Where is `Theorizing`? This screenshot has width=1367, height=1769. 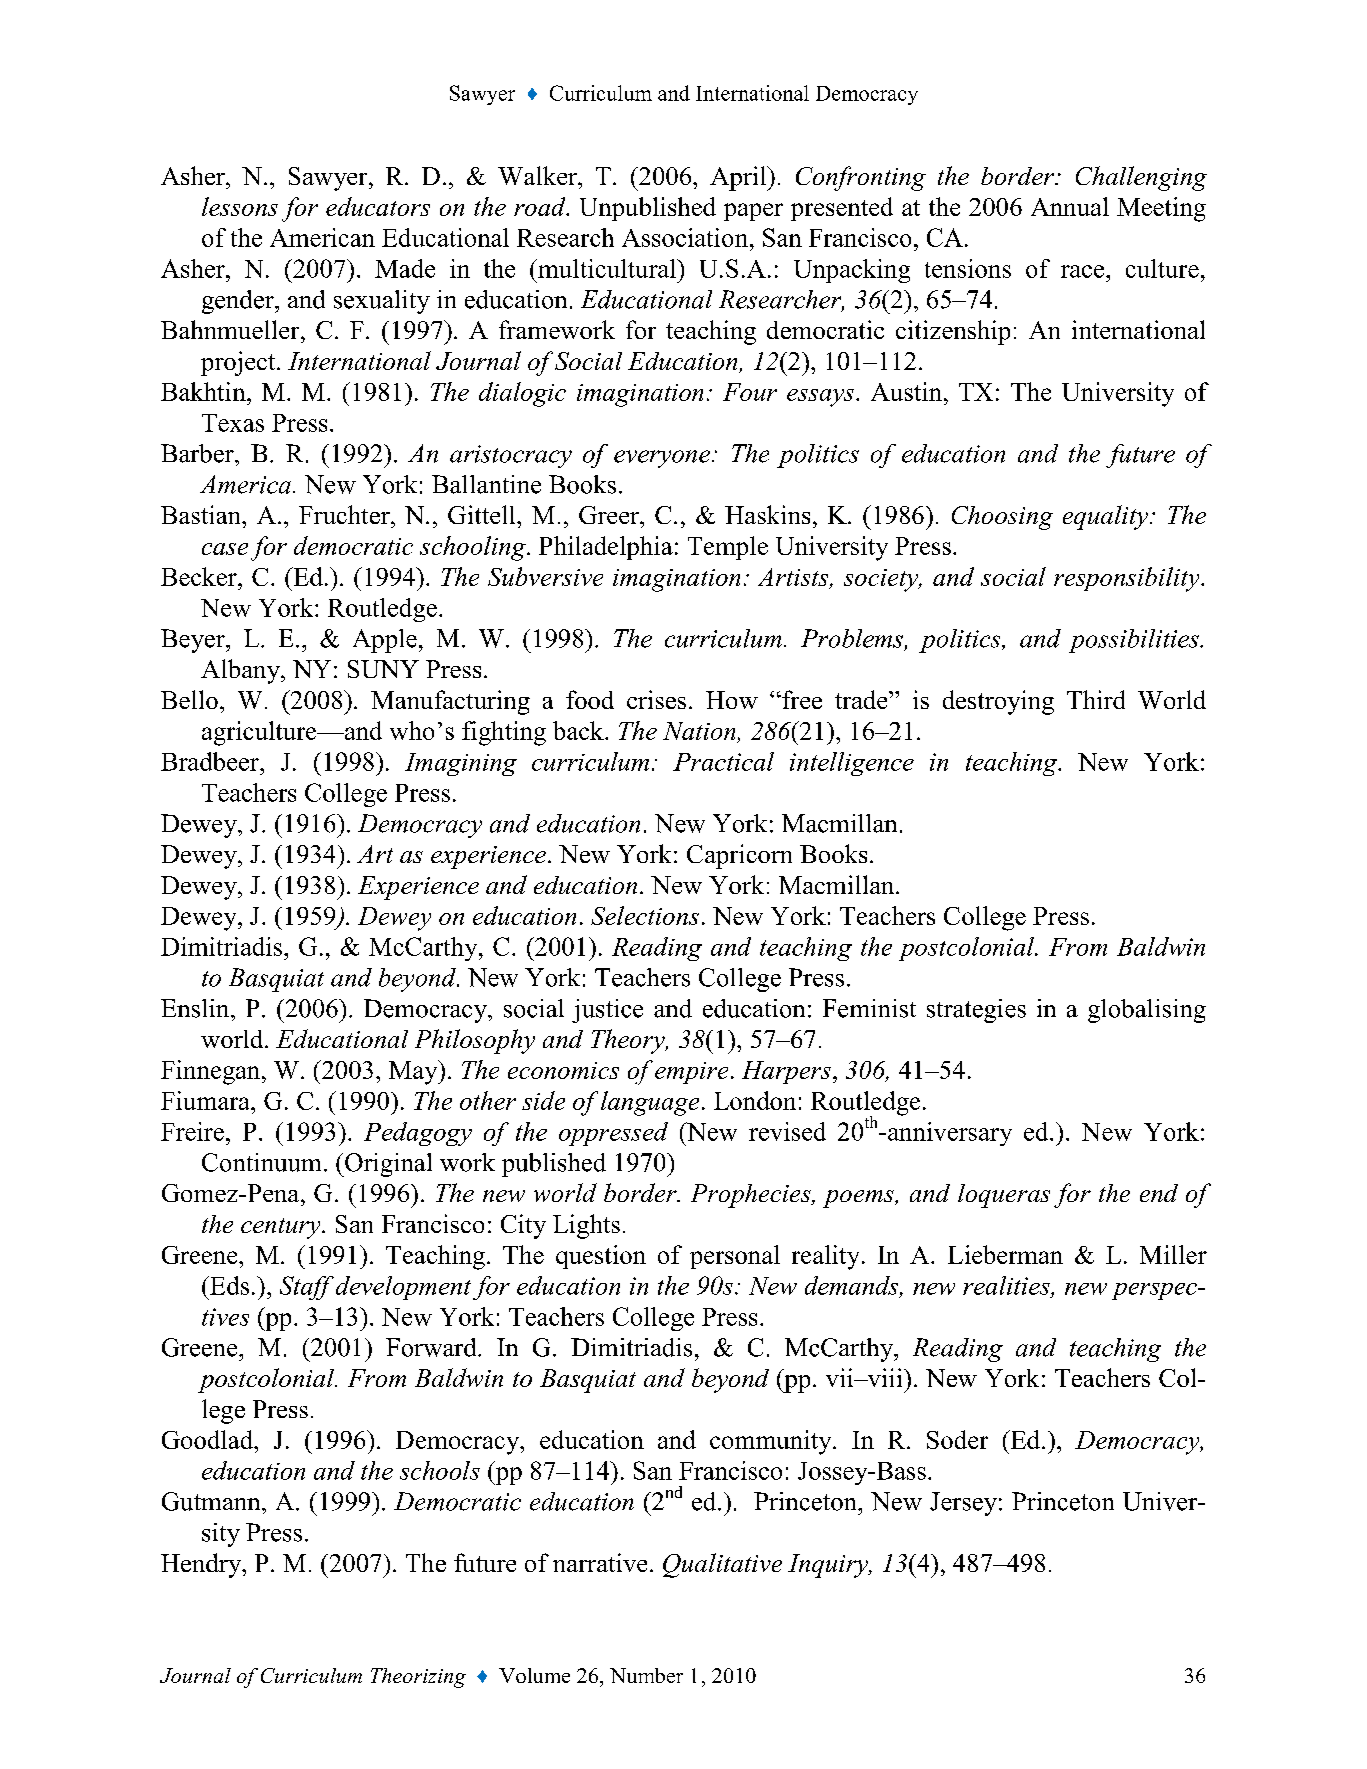 Theorizing is located at coordinates (418, 1678).
